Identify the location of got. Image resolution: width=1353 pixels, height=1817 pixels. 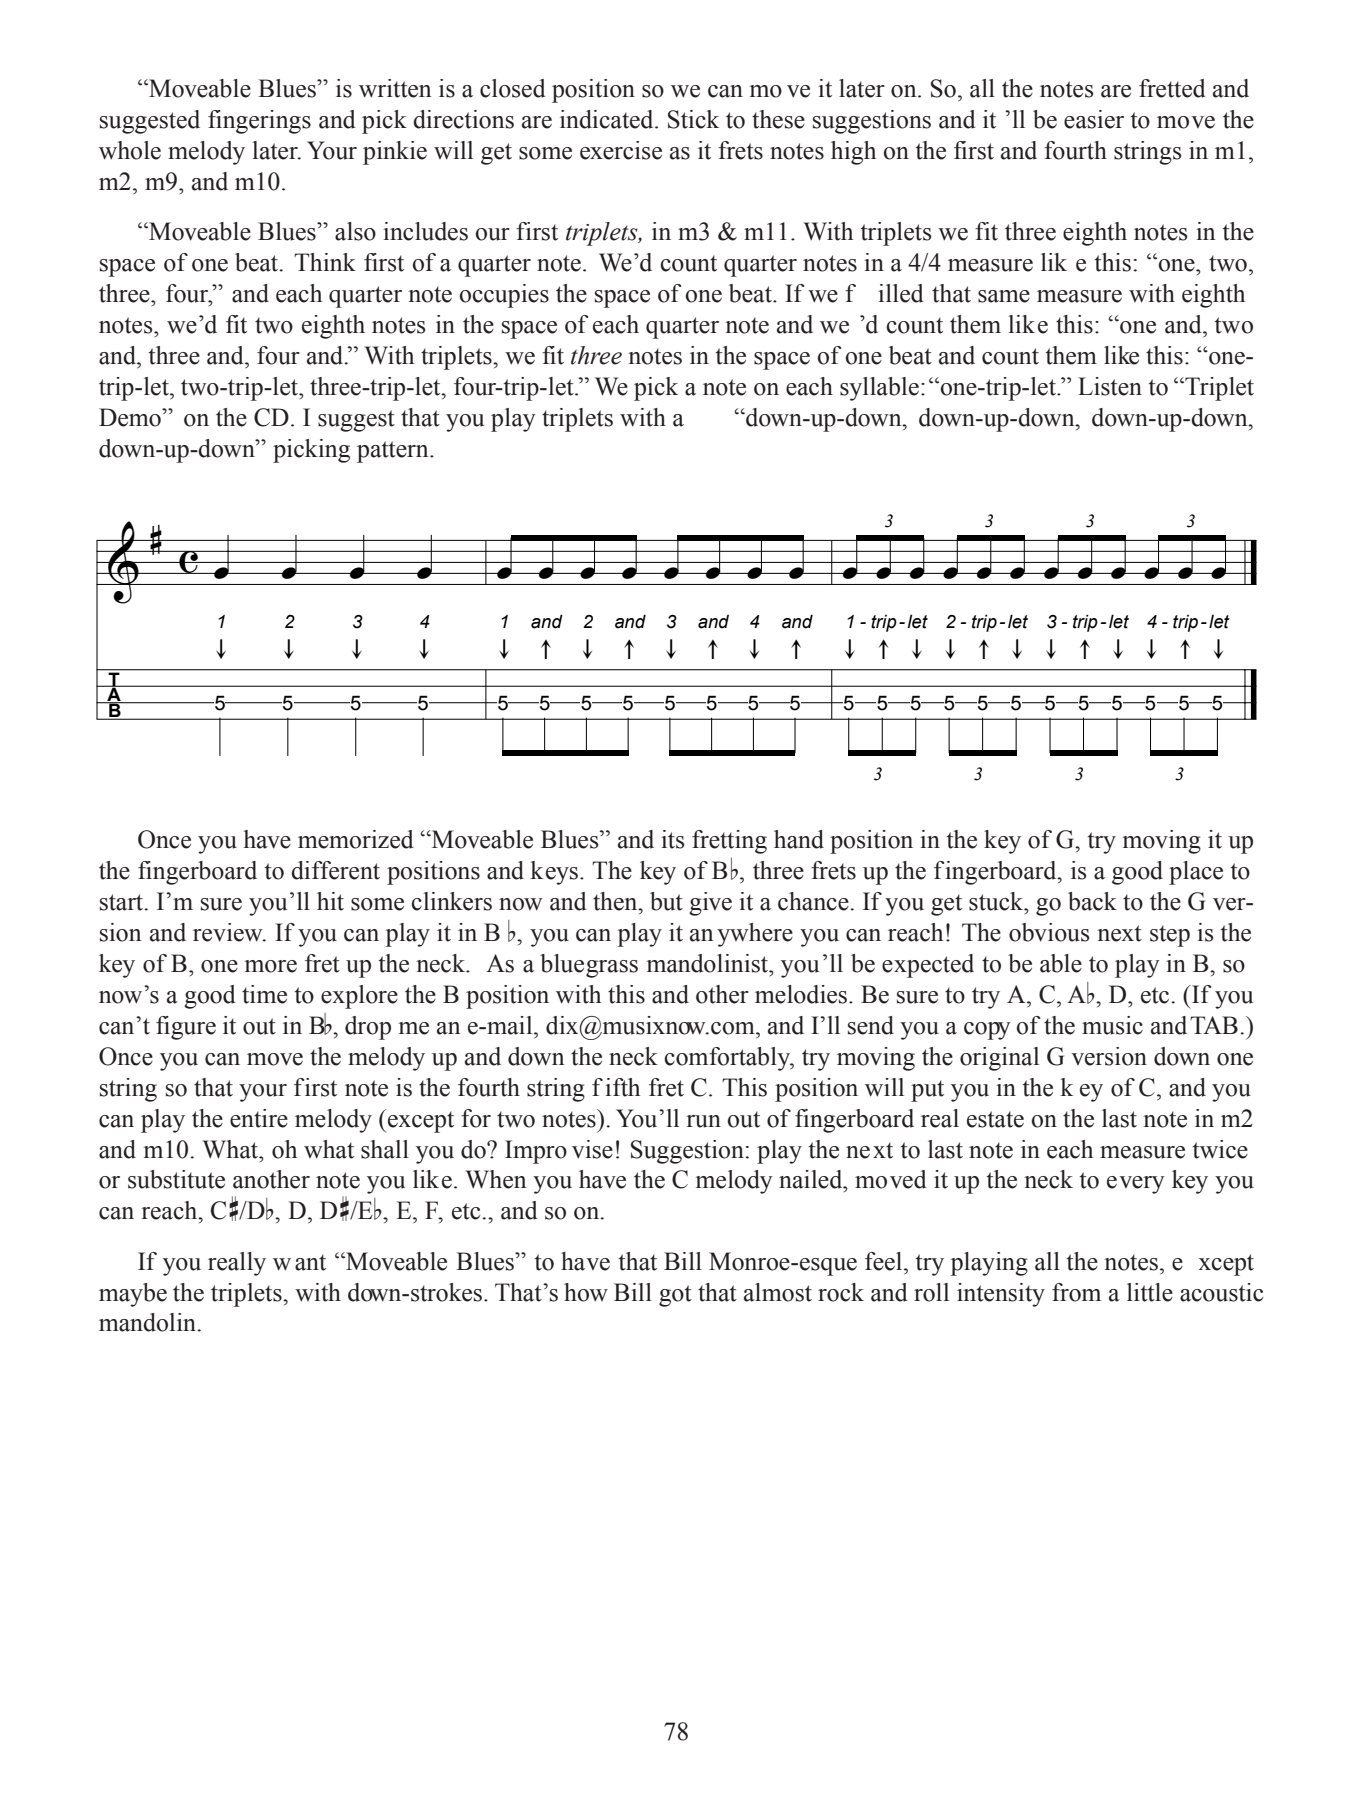
(675, 1296).
